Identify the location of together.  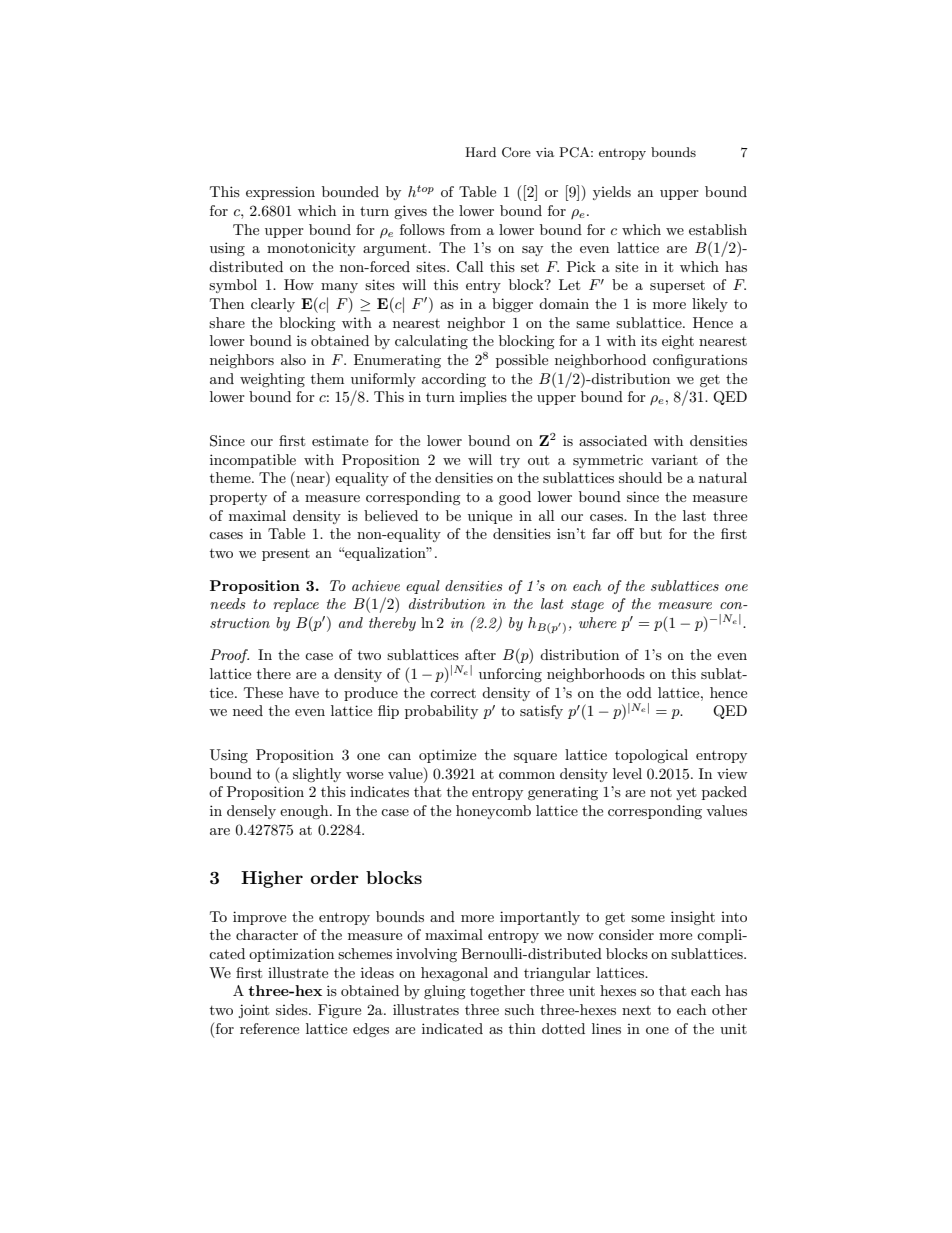
(497, 992).
